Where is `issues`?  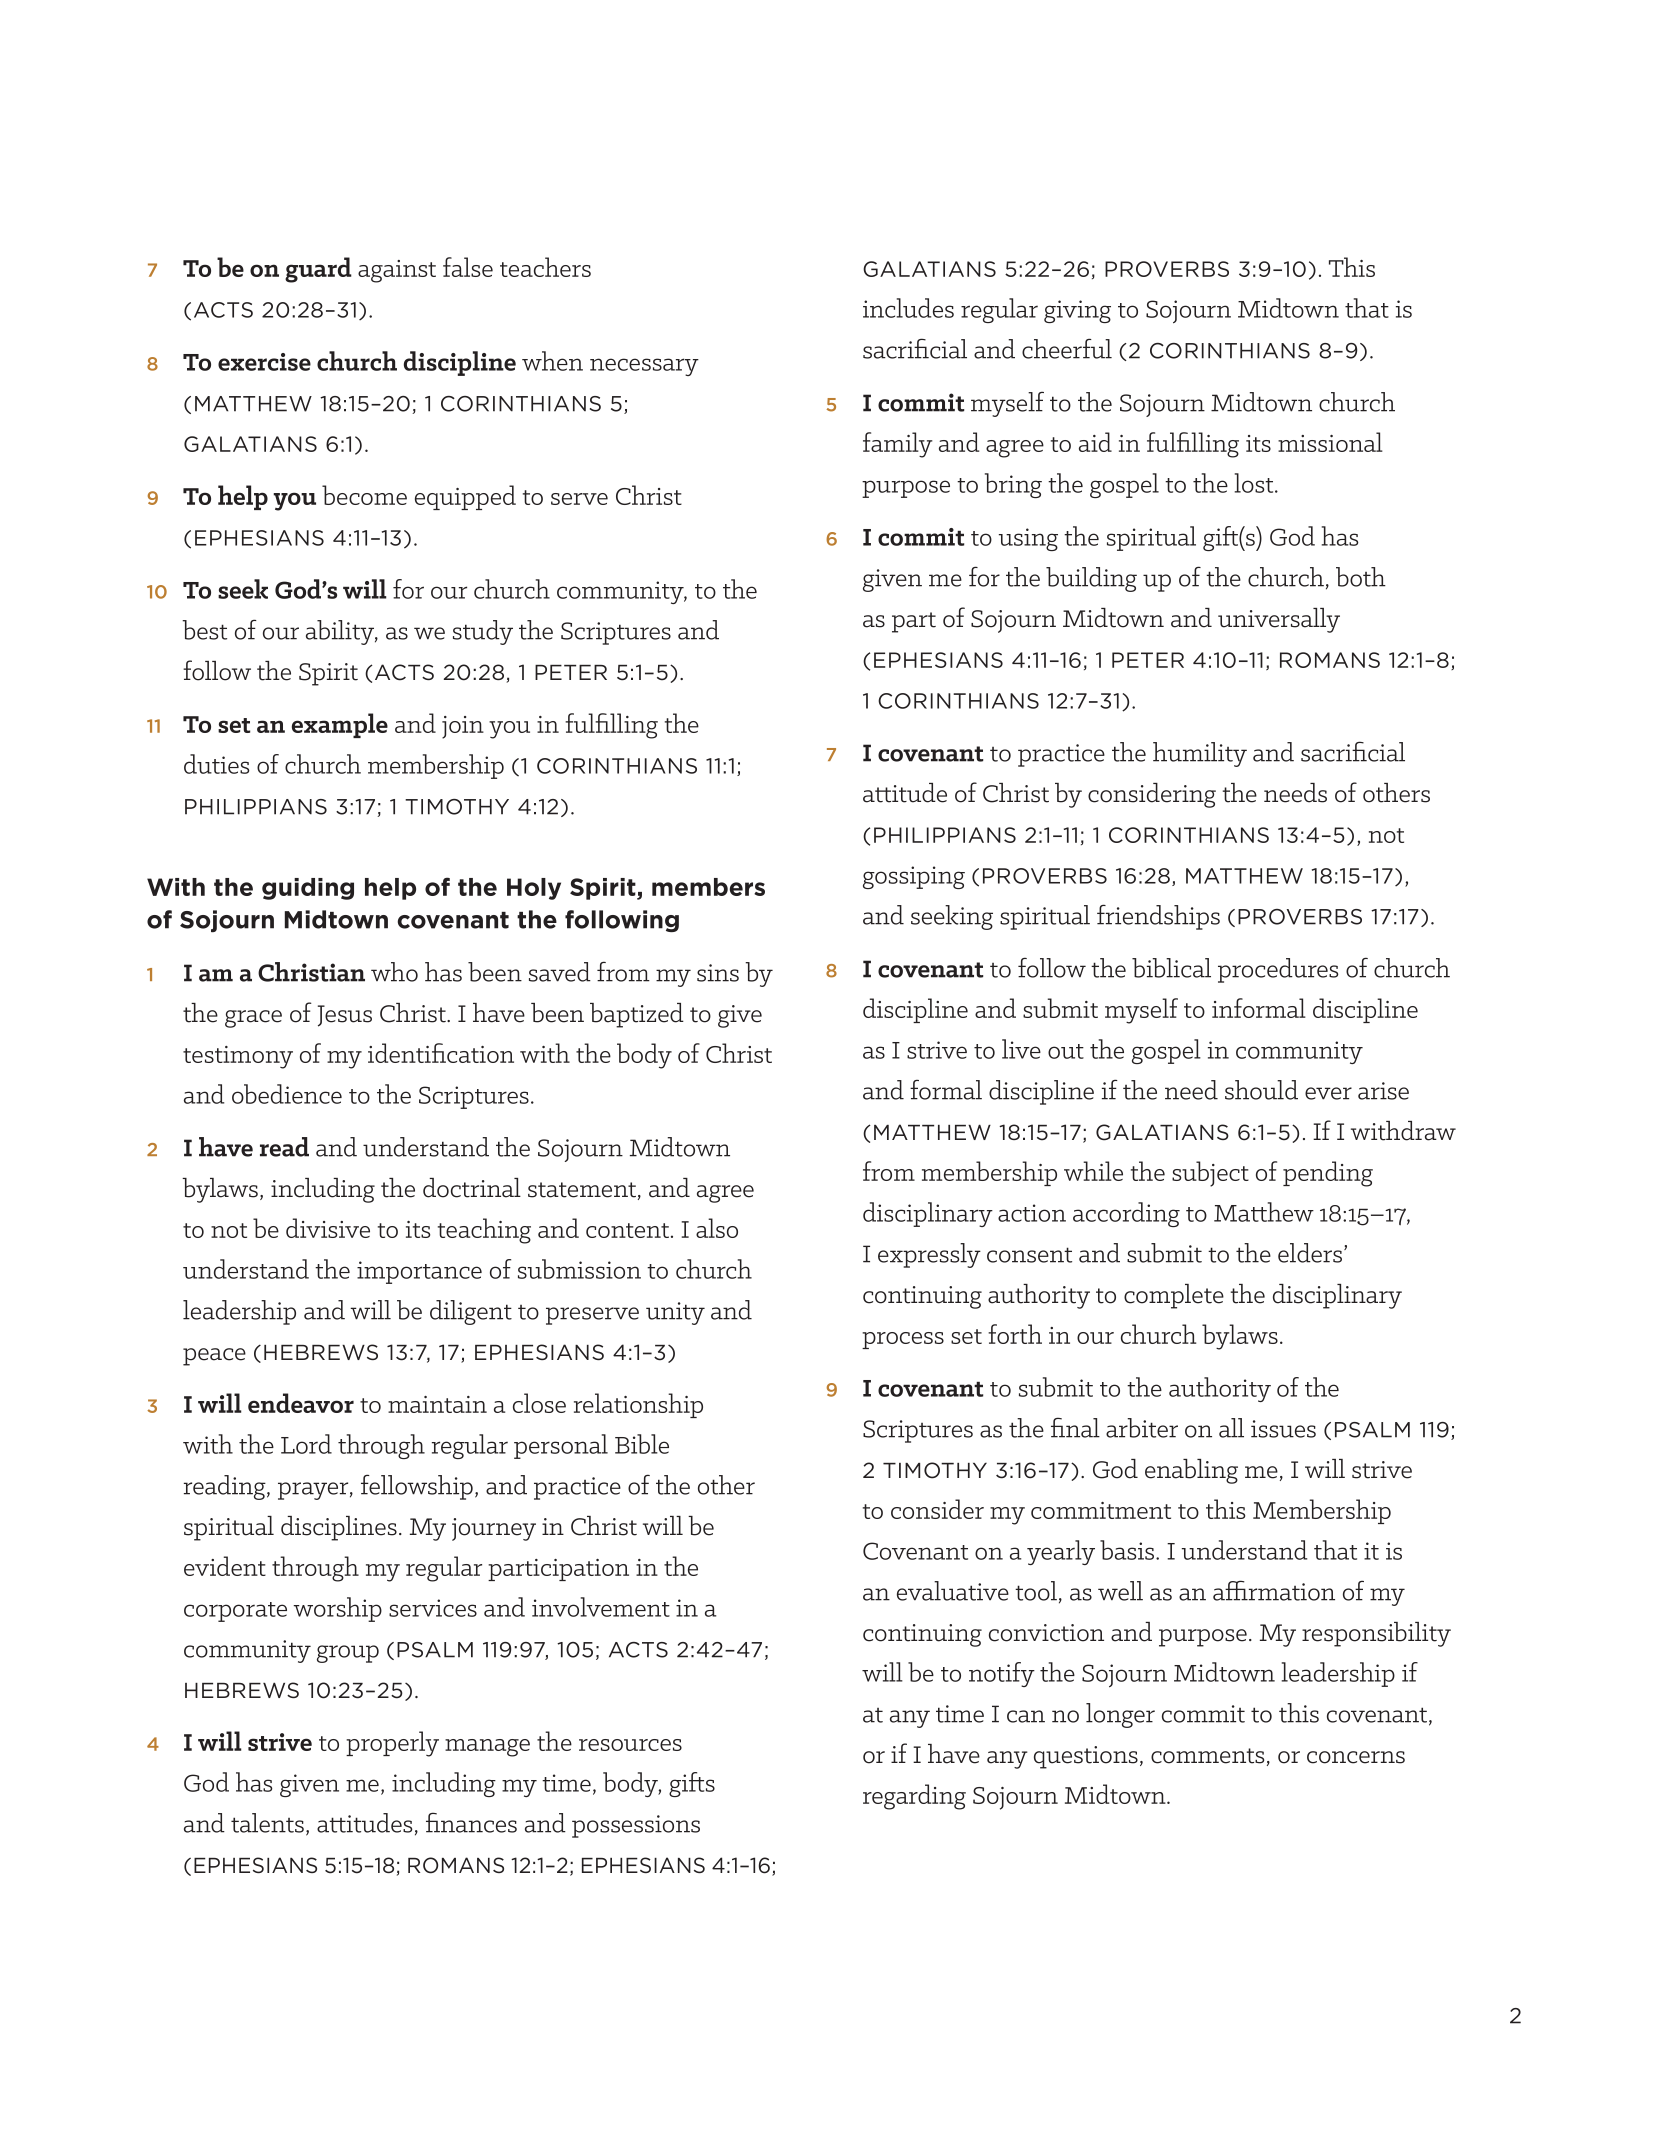 issues is located at coordinates (1283, 1429).
